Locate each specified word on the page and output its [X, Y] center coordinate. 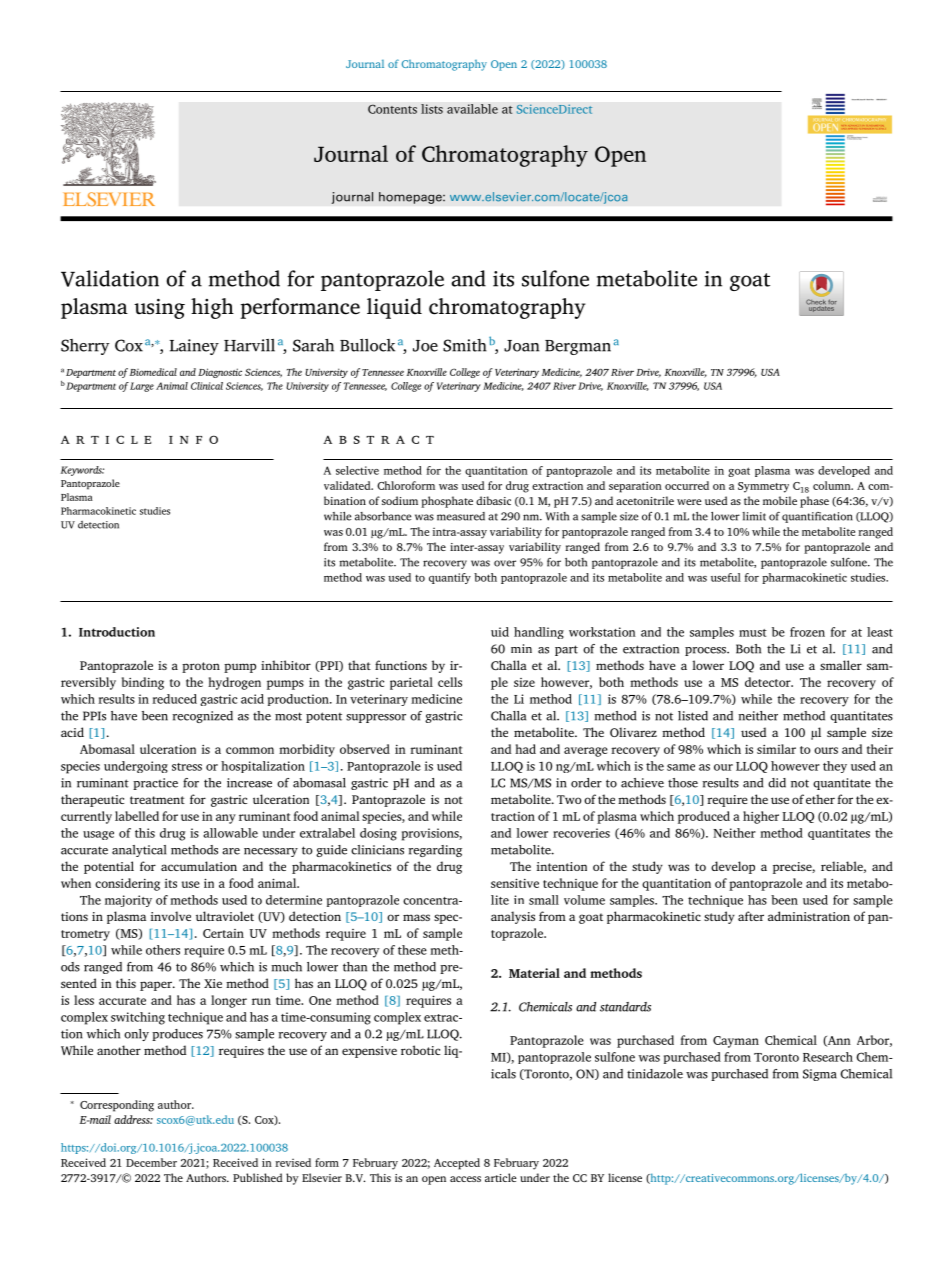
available [472, 109]
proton [201, 667]
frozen [807, 632]
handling [539, 633]
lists [432, 109]
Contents [392, 109]
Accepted [457, 1164]
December [151, 1162]
